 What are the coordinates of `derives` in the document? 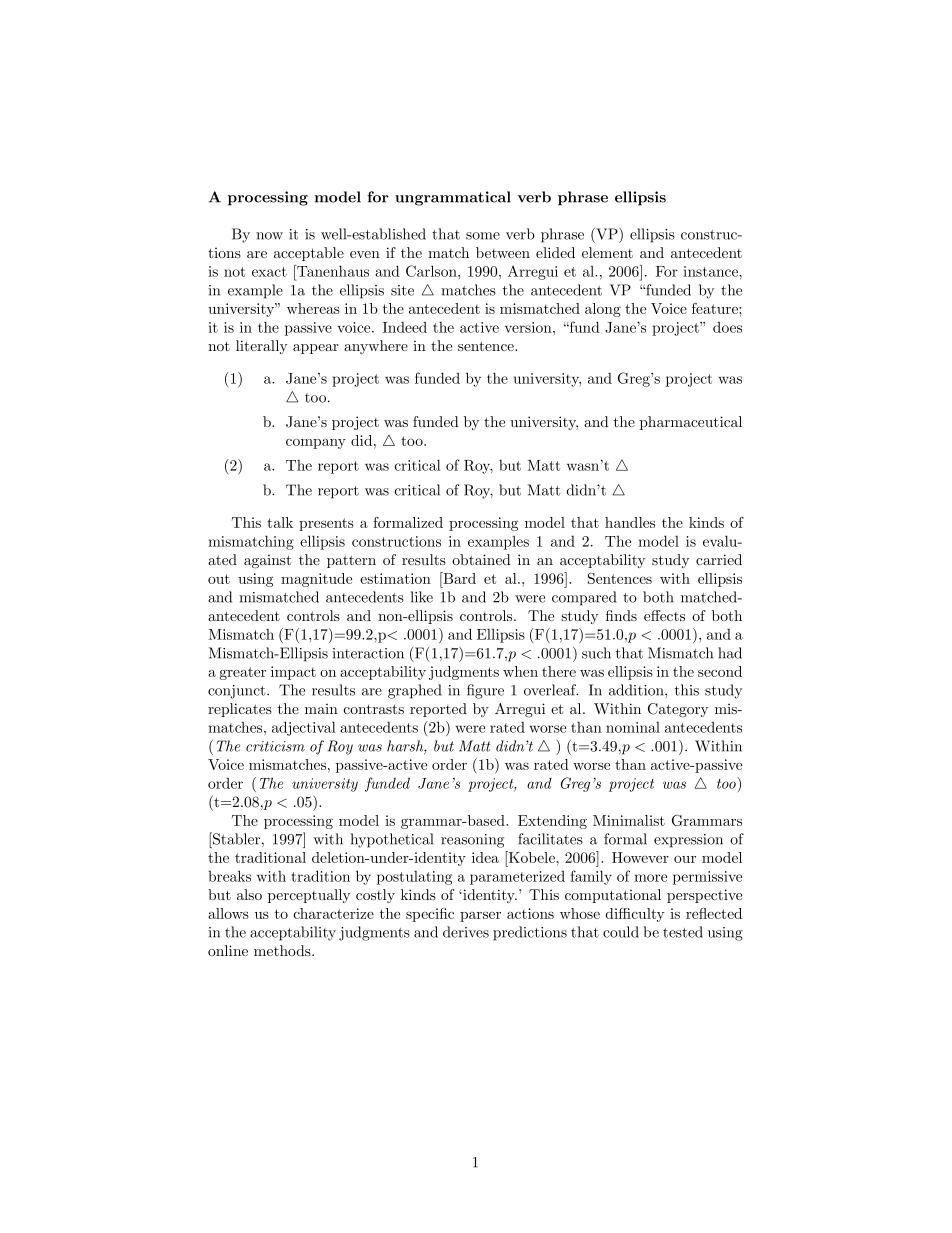 It's located at (466, 932).
